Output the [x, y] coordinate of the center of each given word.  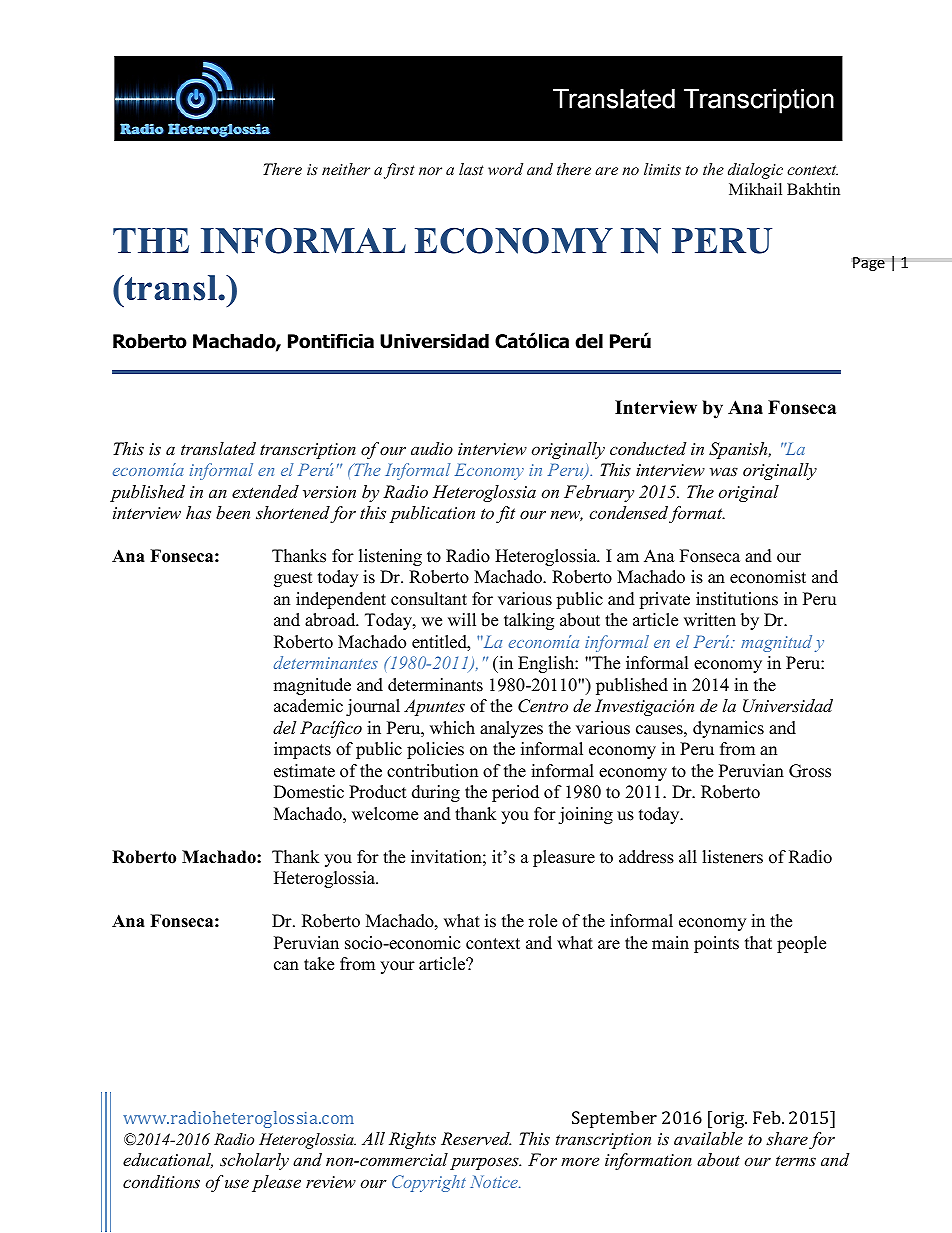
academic [308, 706]
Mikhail [755, 189]
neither [346, 169]
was [724, 471]
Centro [543, 706]
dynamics [728, 729]
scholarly [254, 1161]
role [543, 921]
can [286, 966]
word [505, 169]
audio [432, 448]
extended [265, 491]
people [801, 944]
